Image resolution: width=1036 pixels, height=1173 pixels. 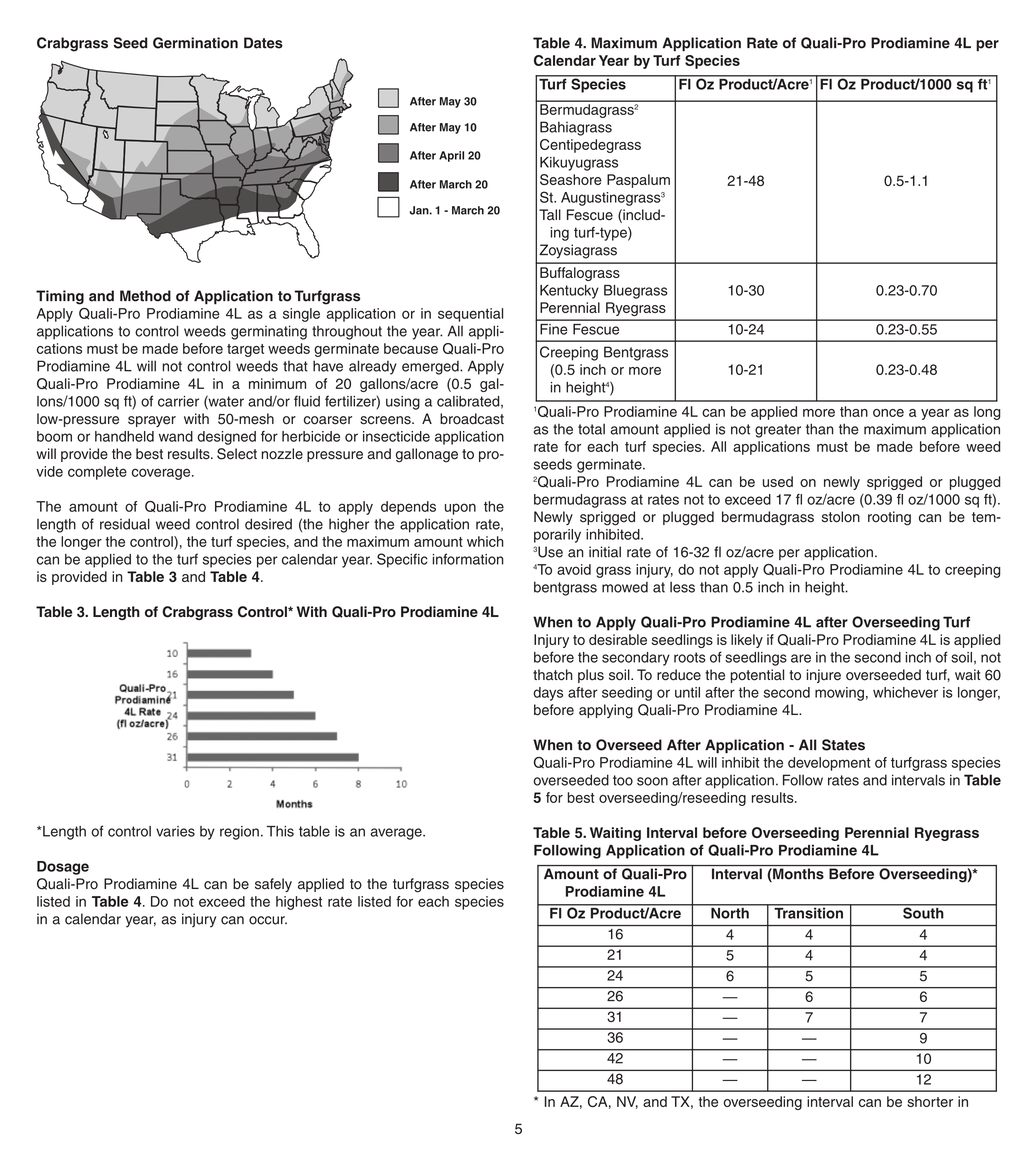 I want to click on Tall, so click(x=550, y=215).
